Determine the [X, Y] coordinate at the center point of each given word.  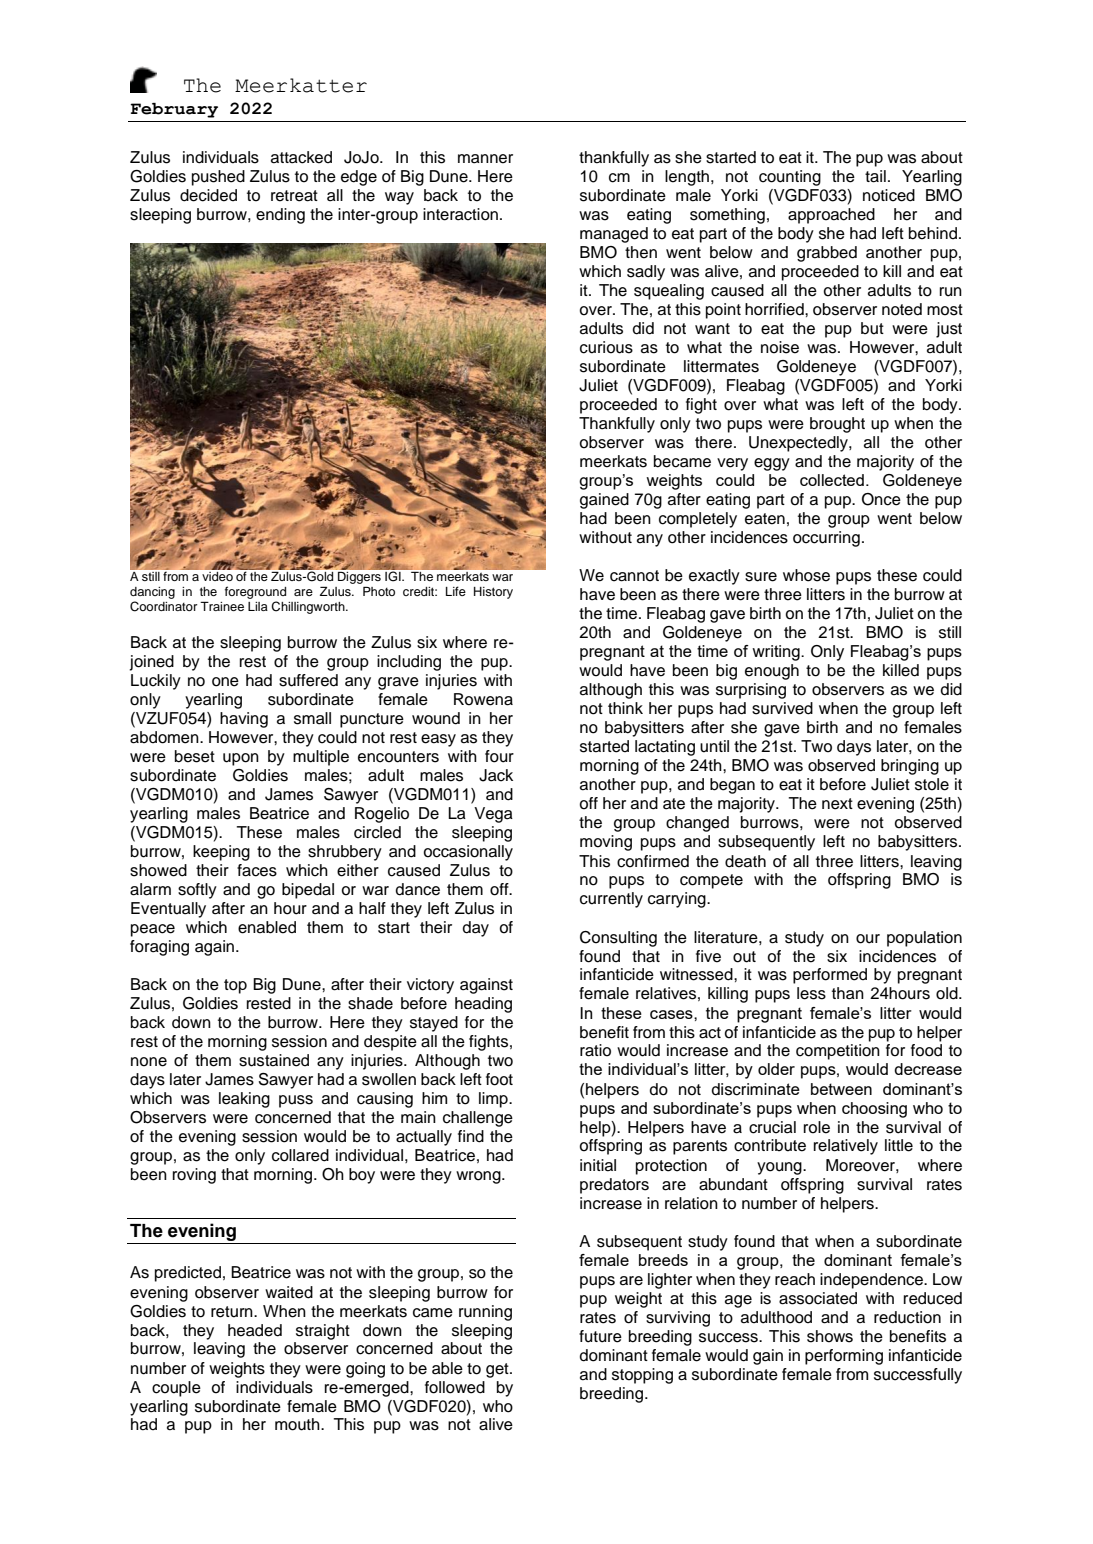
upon [241, 759]
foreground [255, 592]
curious [606, 347]
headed [255, 1330]
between [841, 1089]
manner [485, 159]
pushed [218, 178]
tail [875, 176]
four [499, 756]
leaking [244, 1100]
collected [832, 480]
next [837, 804]
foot [499, 1079]
